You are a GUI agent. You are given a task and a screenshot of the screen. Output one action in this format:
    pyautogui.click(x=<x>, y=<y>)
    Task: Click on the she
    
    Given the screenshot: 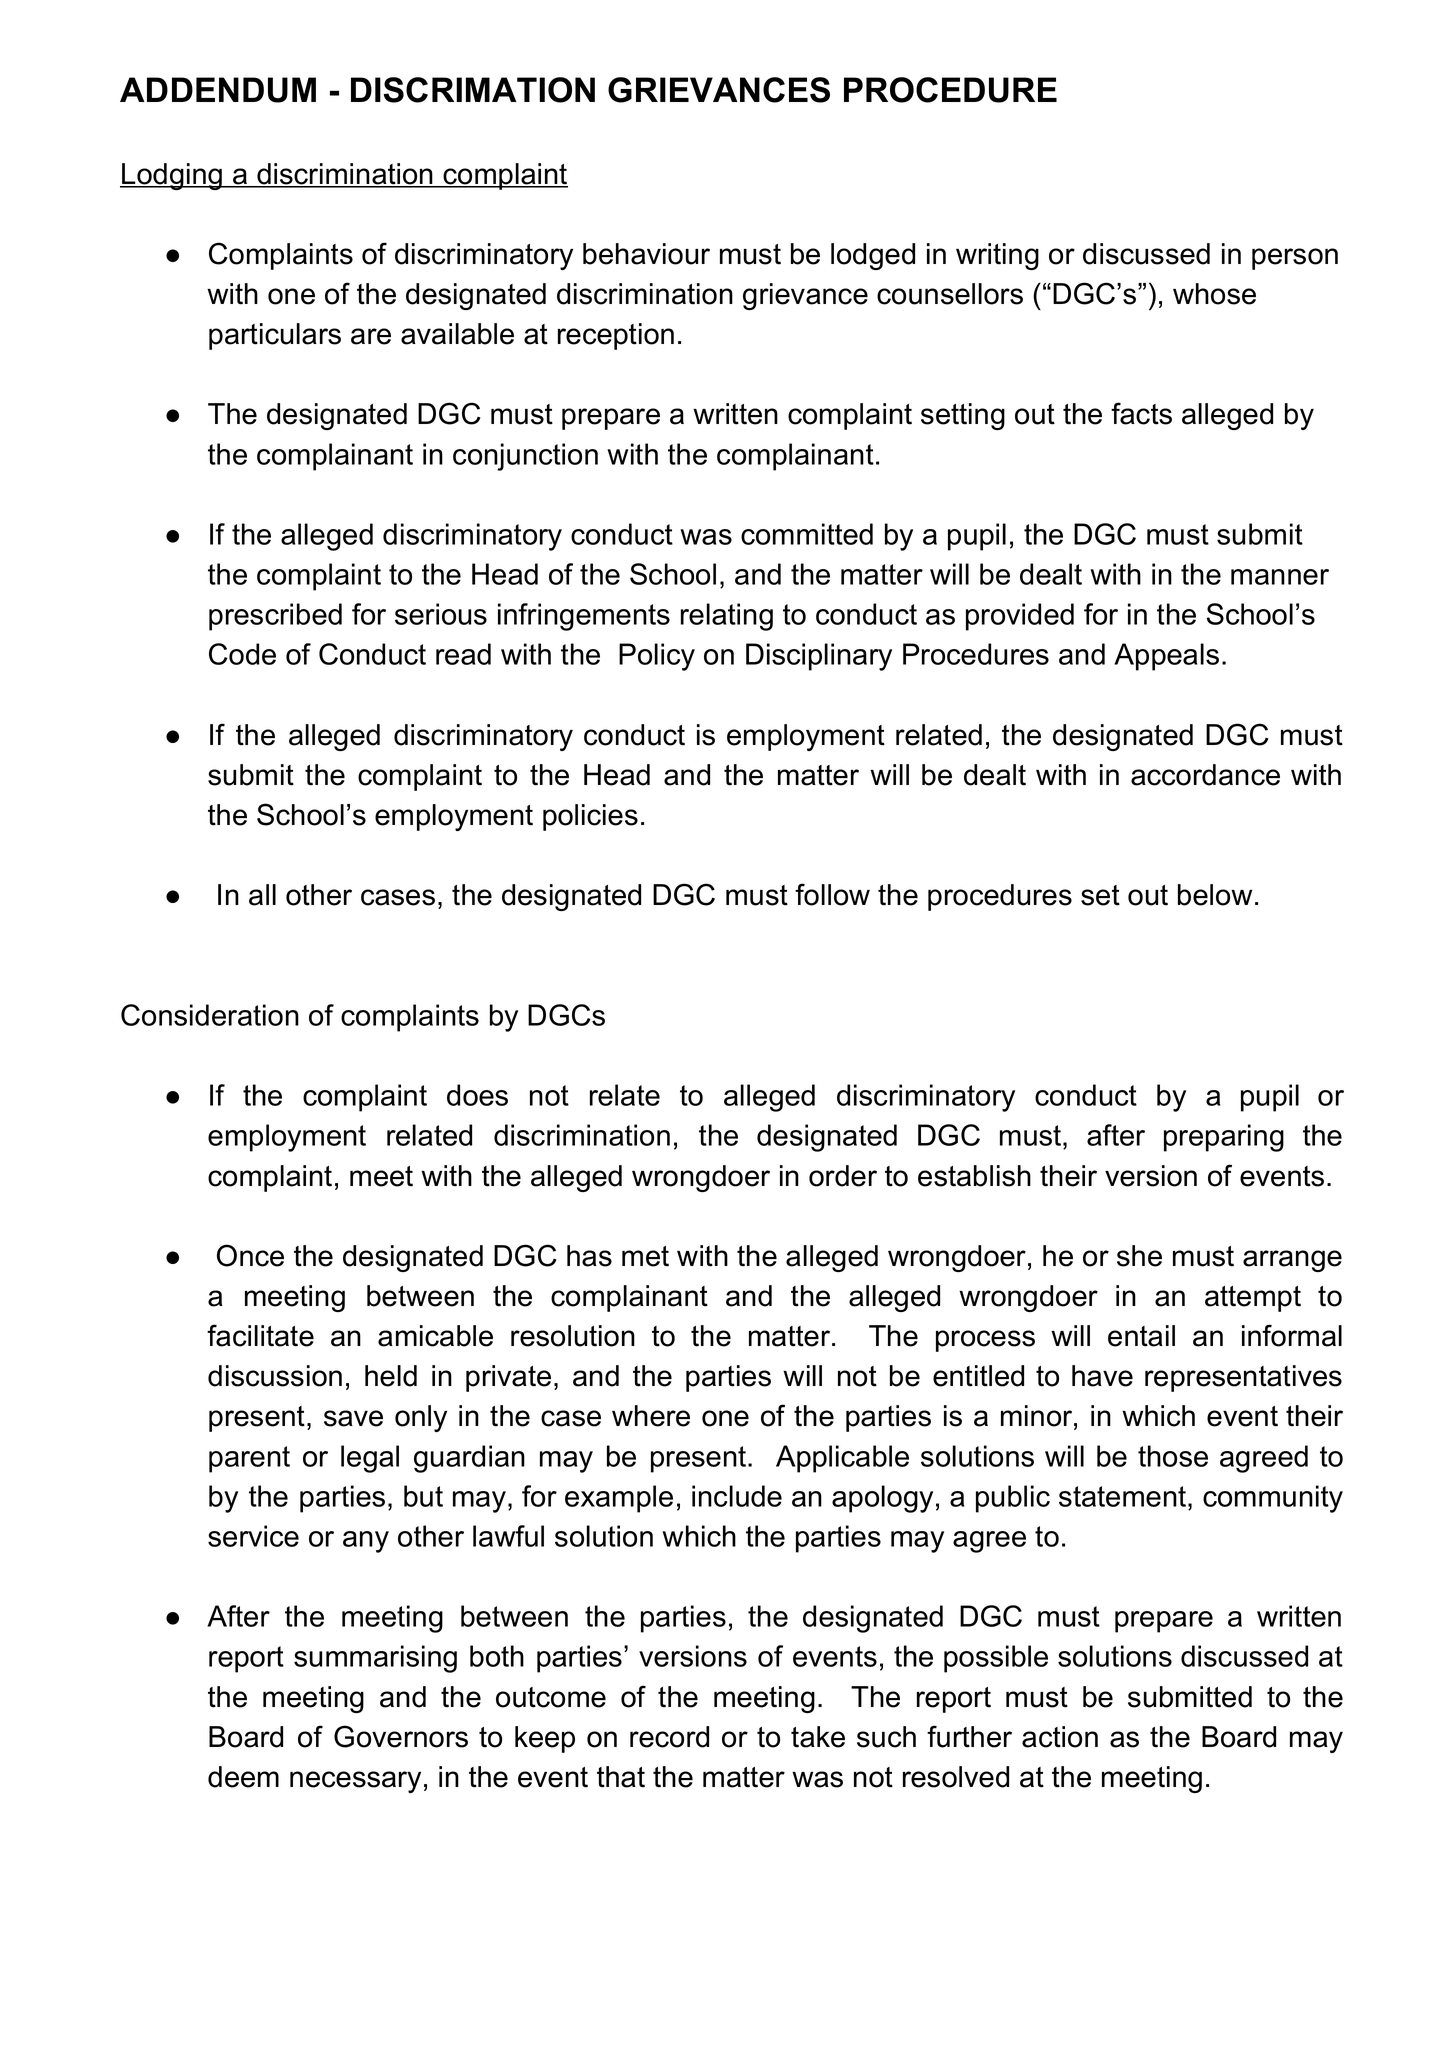 What is the action you would take?
    pyautogui.click(x=1139, y=1256)
